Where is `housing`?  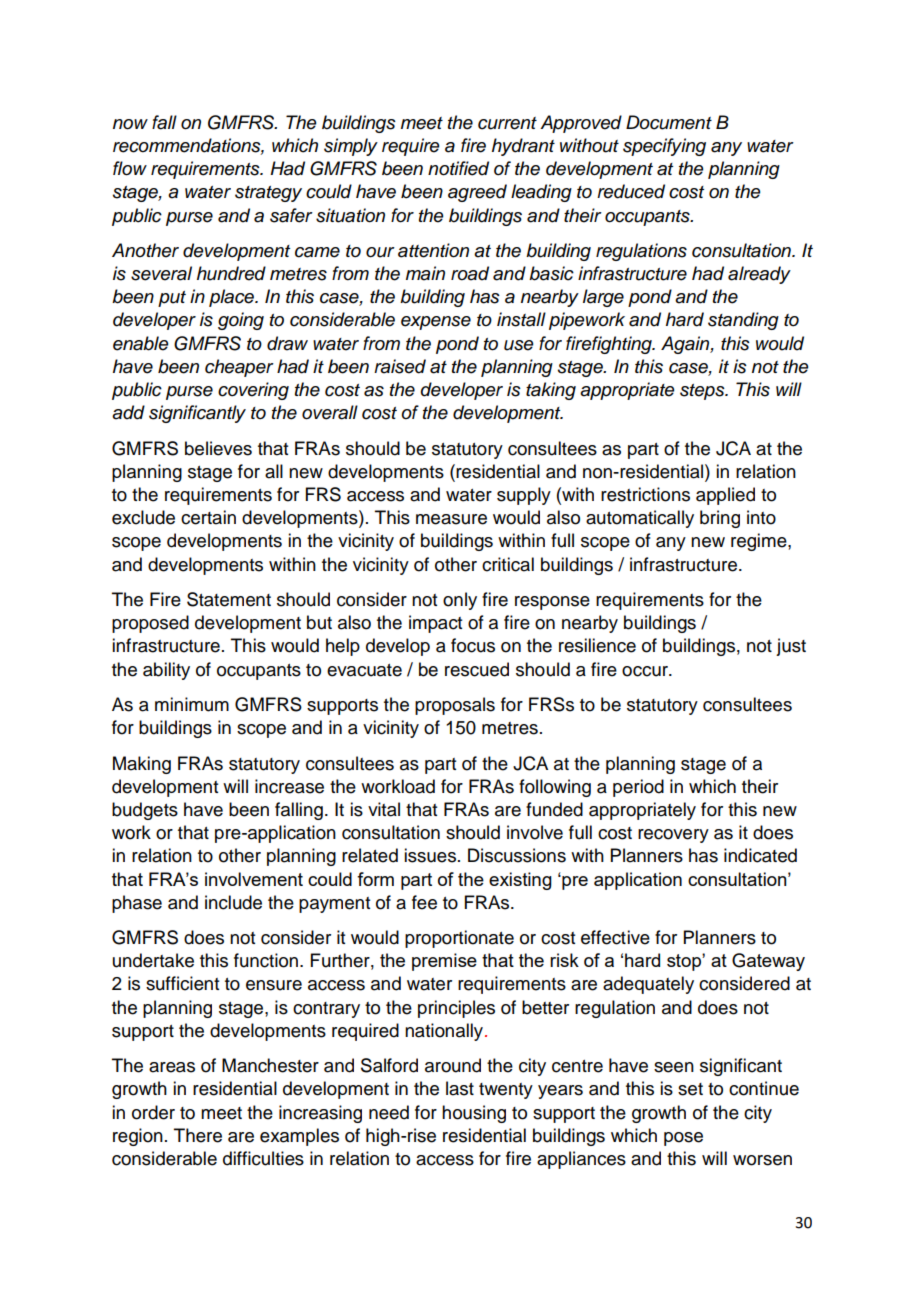 housing is located at coordinates (474, 1114).
